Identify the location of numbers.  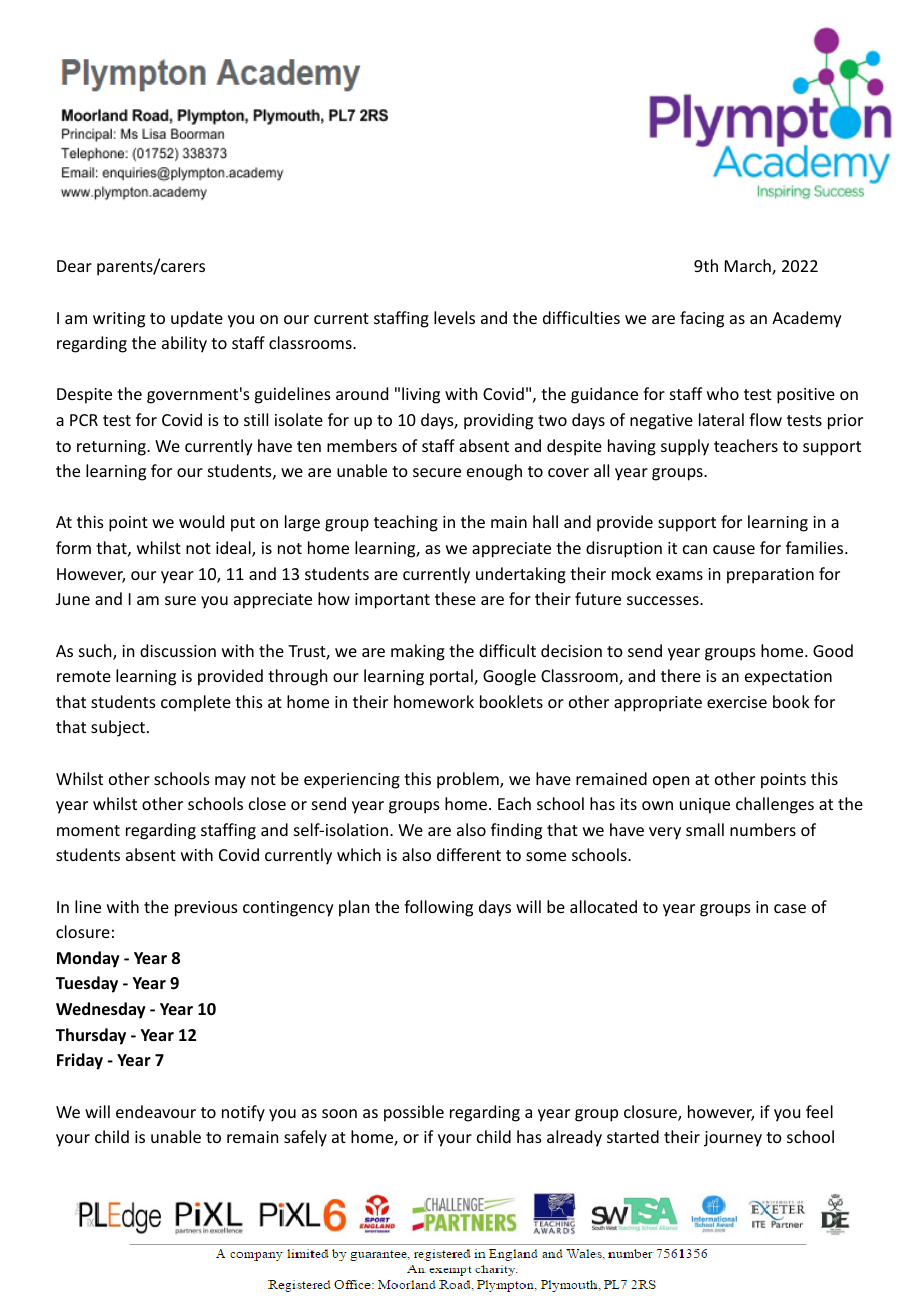
(763, 829).
